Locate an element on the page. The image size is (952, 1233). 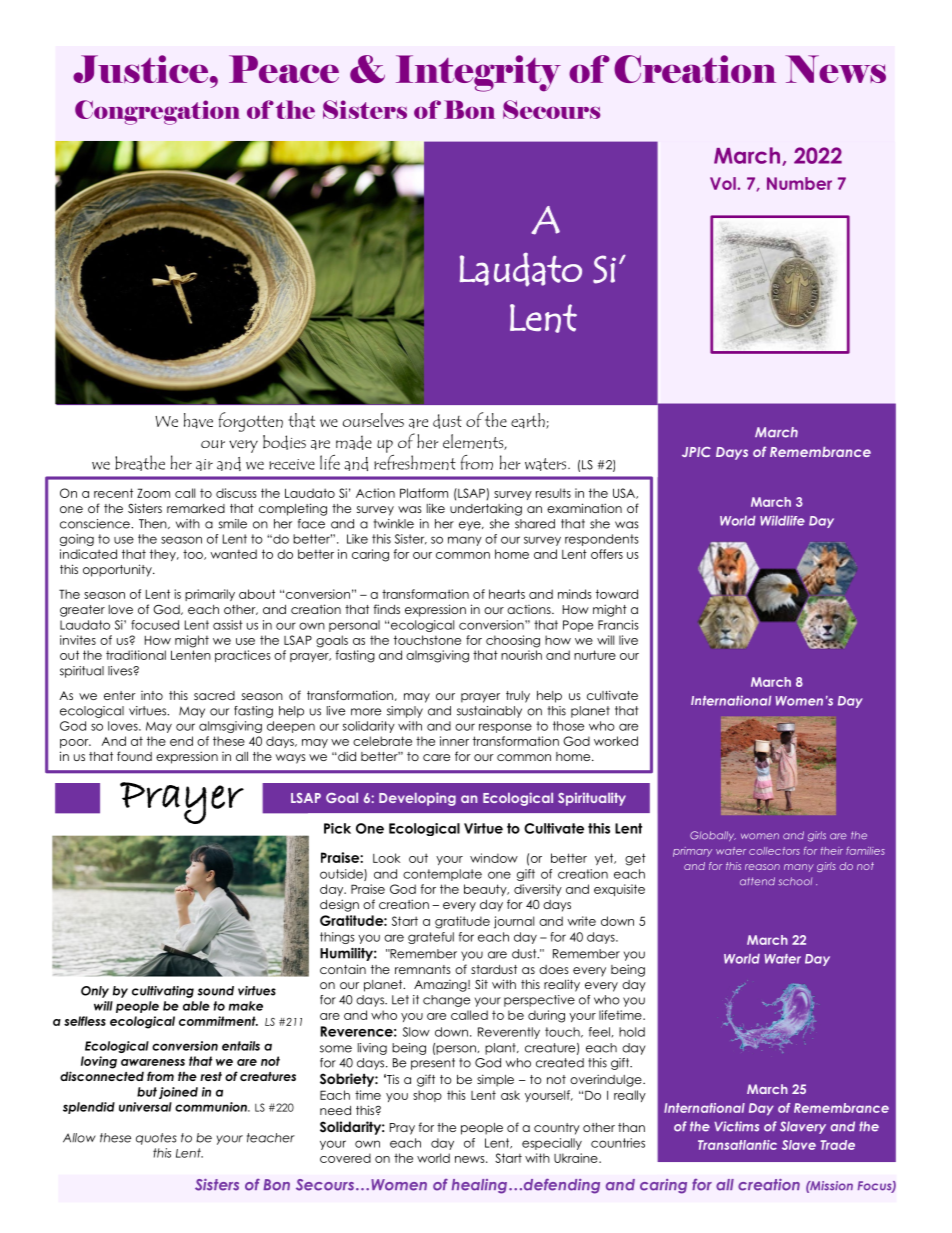
care is located at coordinates (436, 757).
